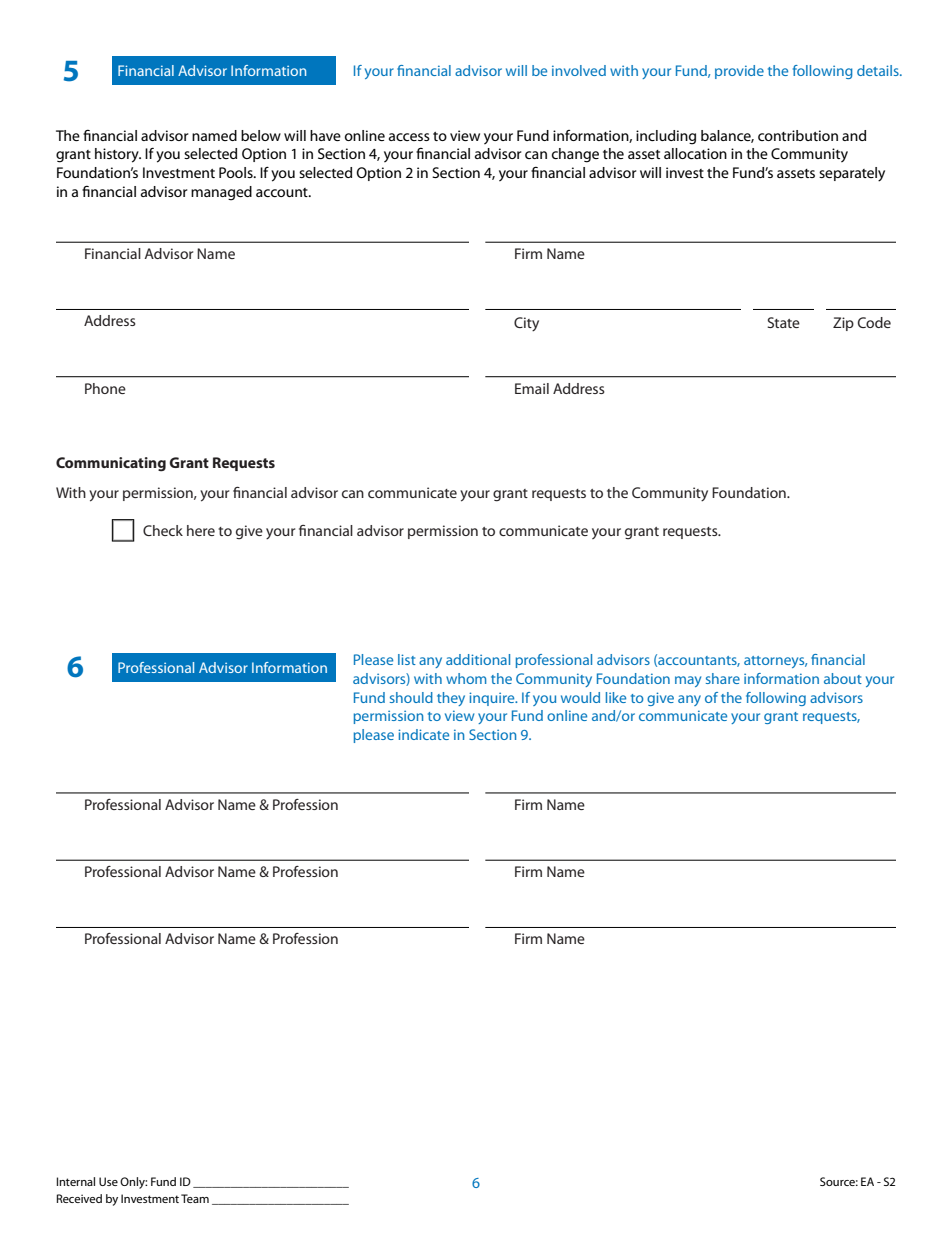 The image size is (952, 1233). What do you see at coordinates (532, 388) in the screenshot?
I see `Email` at bounding box center [532, 388].
